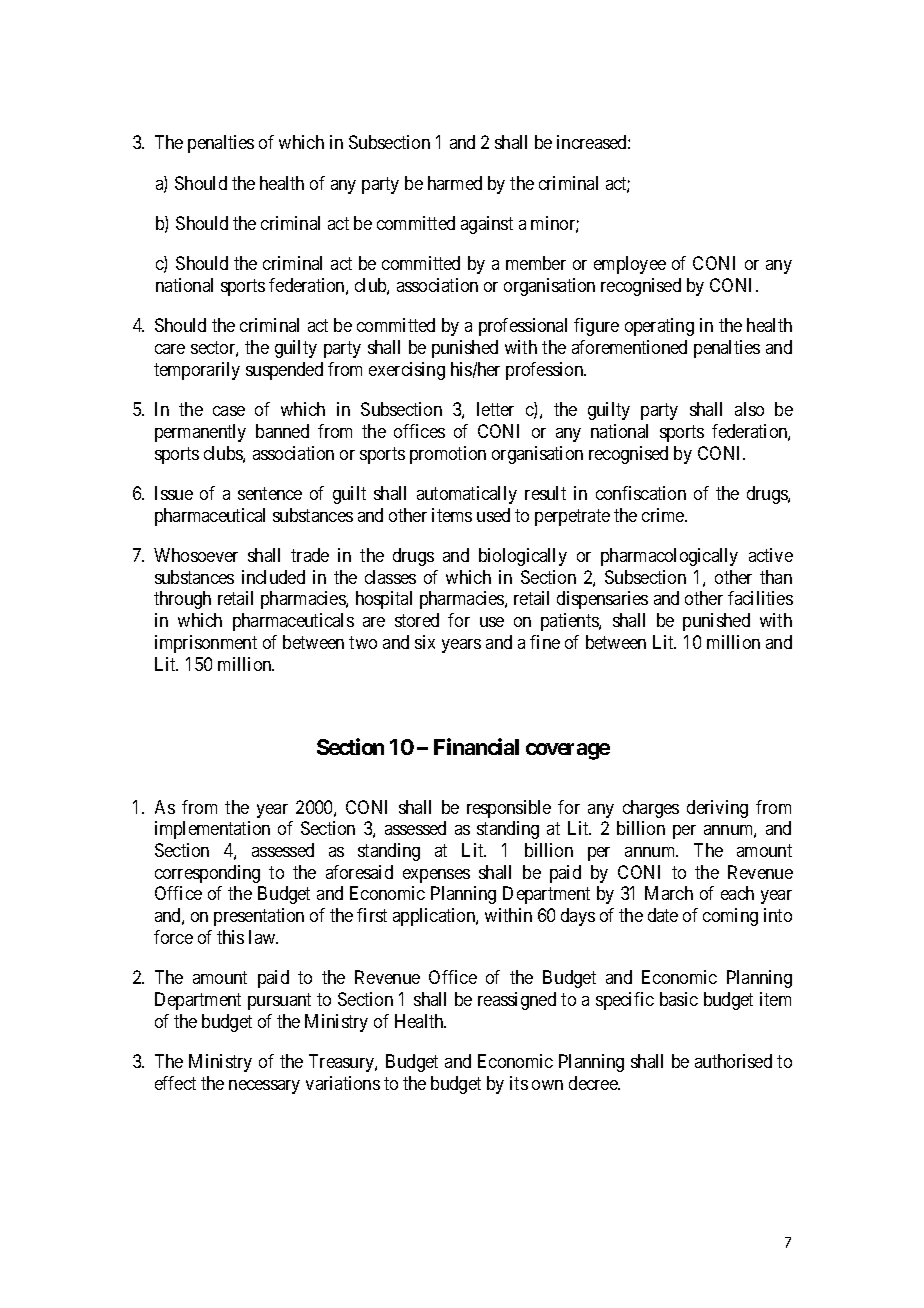 The width and height of the screenshot is (924, 1308). I want to click on imprisonment, so click(206, 644).
